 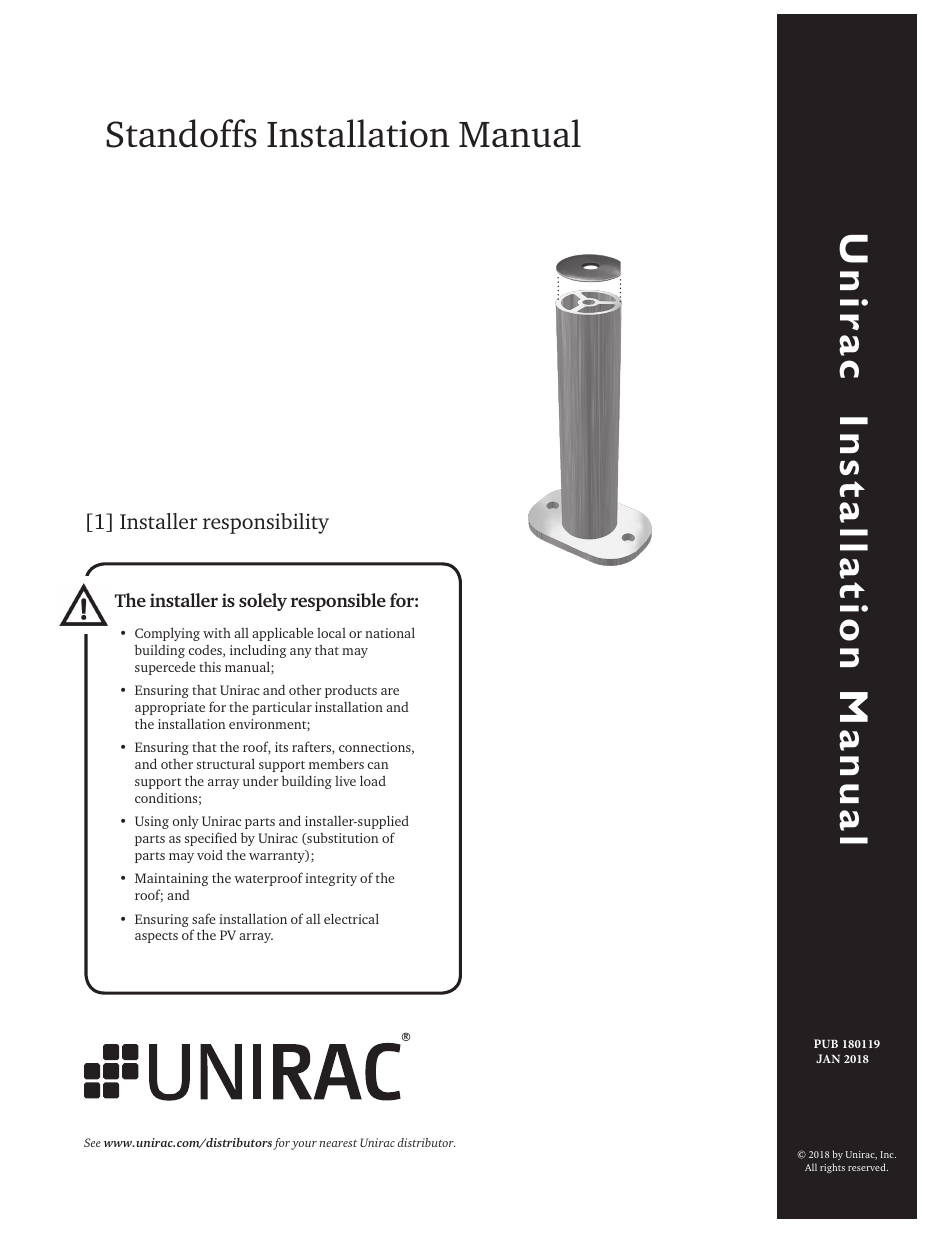 What do you see at coordinates (378, 765) in the screenshot?
I see `can` at bounding box center [378, 765].
